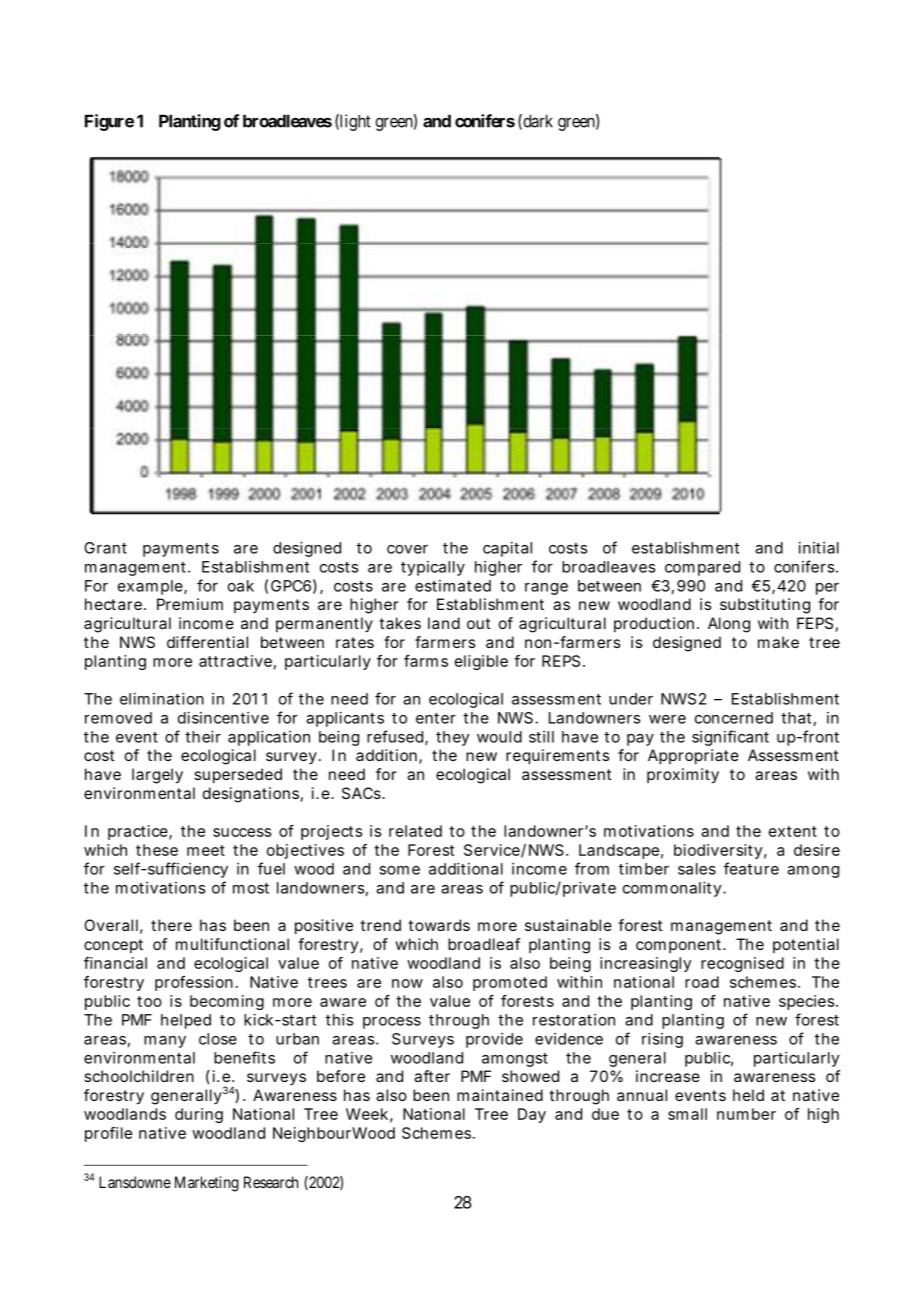 The height and width of the document is (1308, 924). What do you see at coordinates (415, 831) in the document?
I see `related` at bounding box center [415, 831].
